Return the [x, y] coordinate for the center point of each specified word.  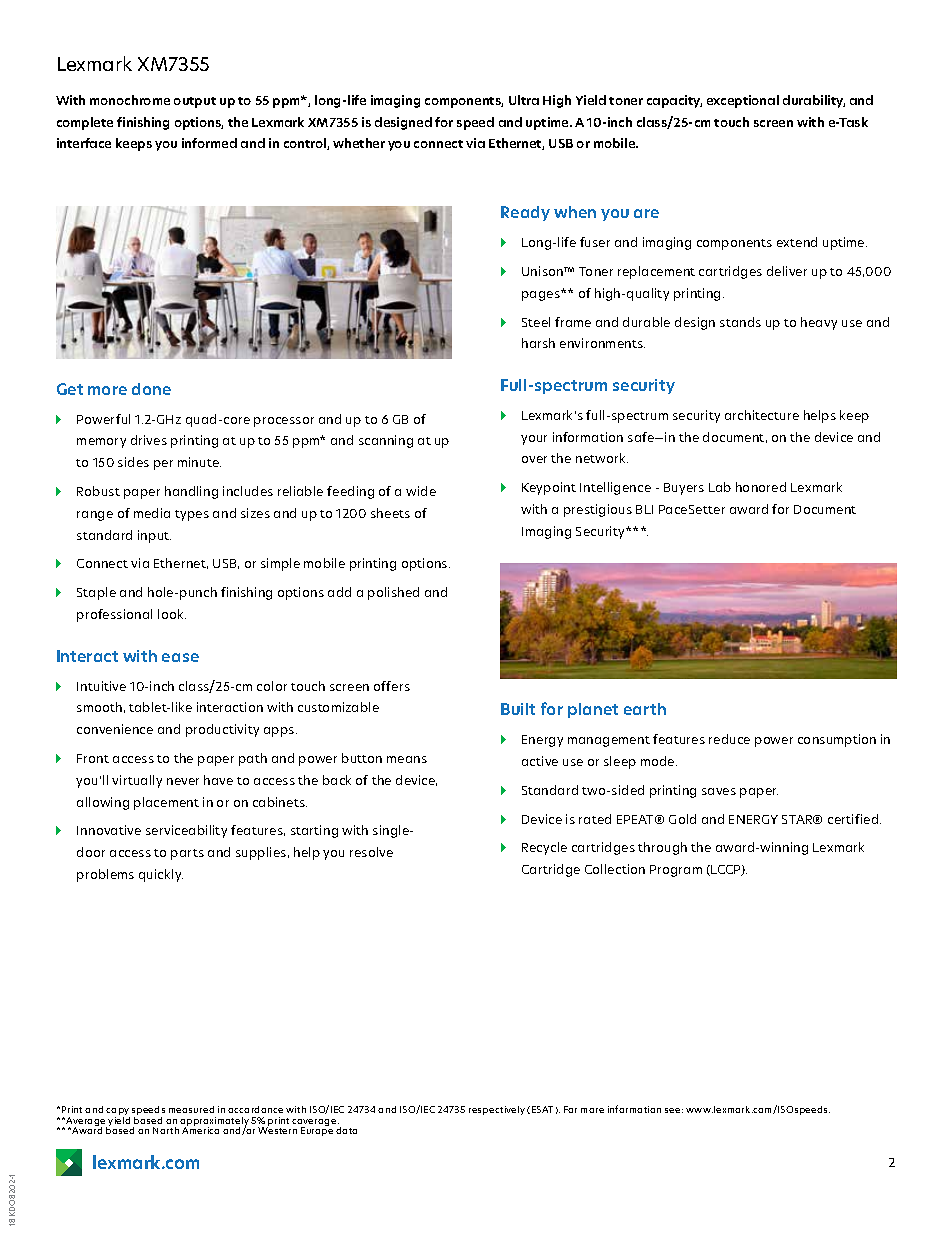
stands [740, 322]
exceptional [743, 101]
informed [209, 143]
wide [421, 491]
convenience [115, 729]
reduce [729, 739]
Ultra [524, 100]
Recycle [544, 848]
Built [518, 709]
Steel [536, 322]
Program [676, 871]
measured [191, 1109]
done [151, 389]
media [152, 513]
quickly [161, 875]
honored [761, 487]
